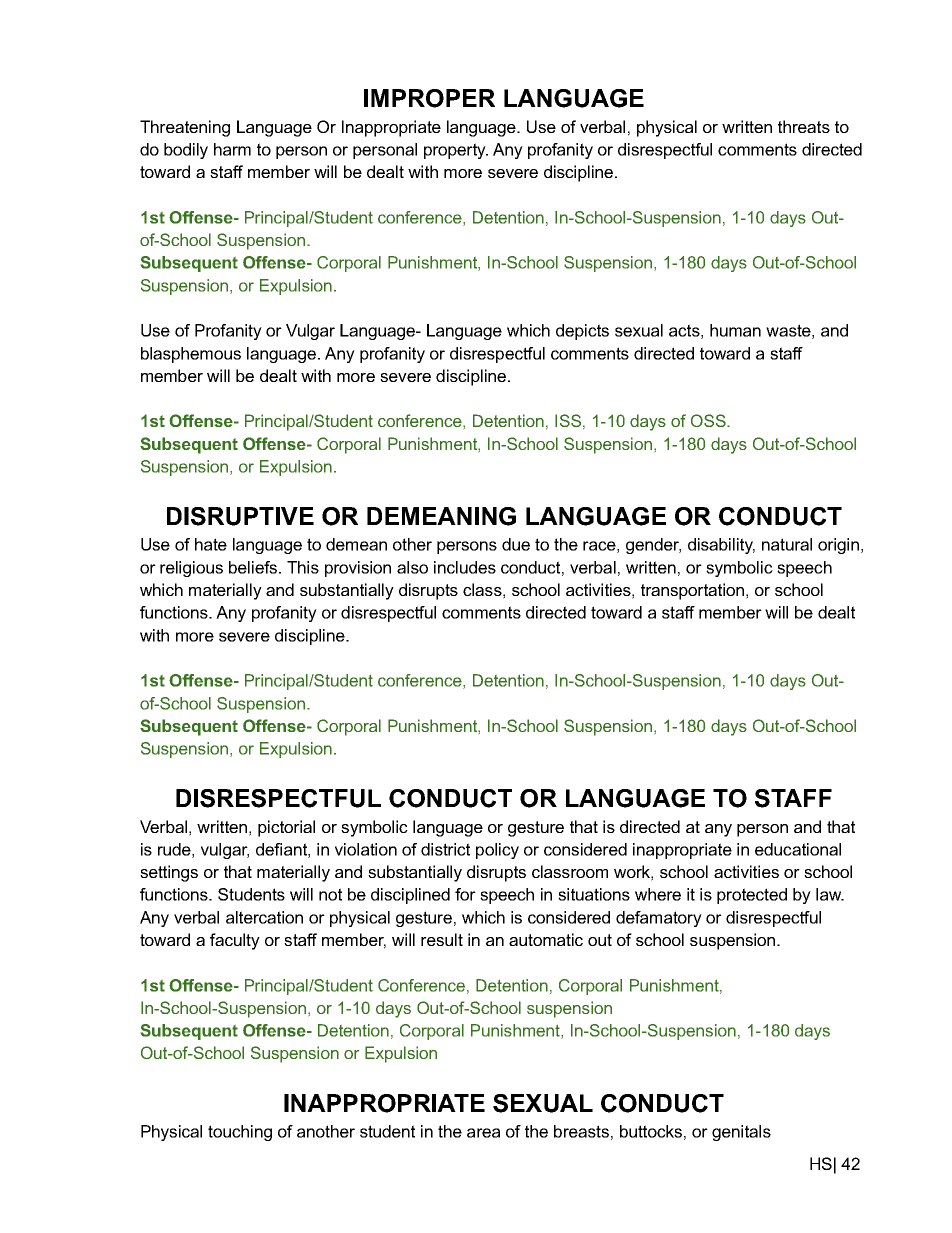 The height and width of the page is (1233, 952). I want to click on includes, so click(465, 567).
